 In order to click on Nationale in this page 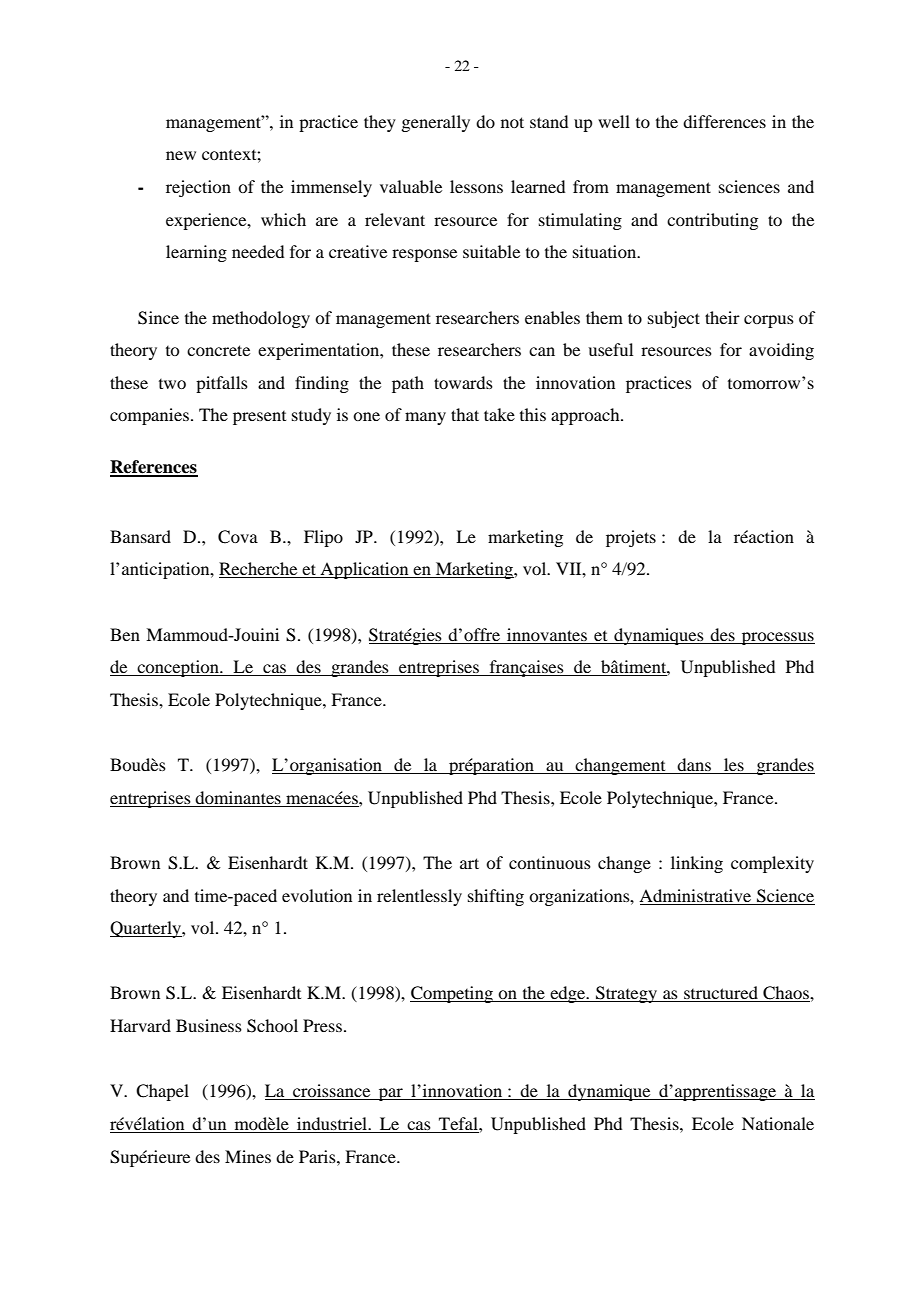, I will do `click(778, 1123)`.
